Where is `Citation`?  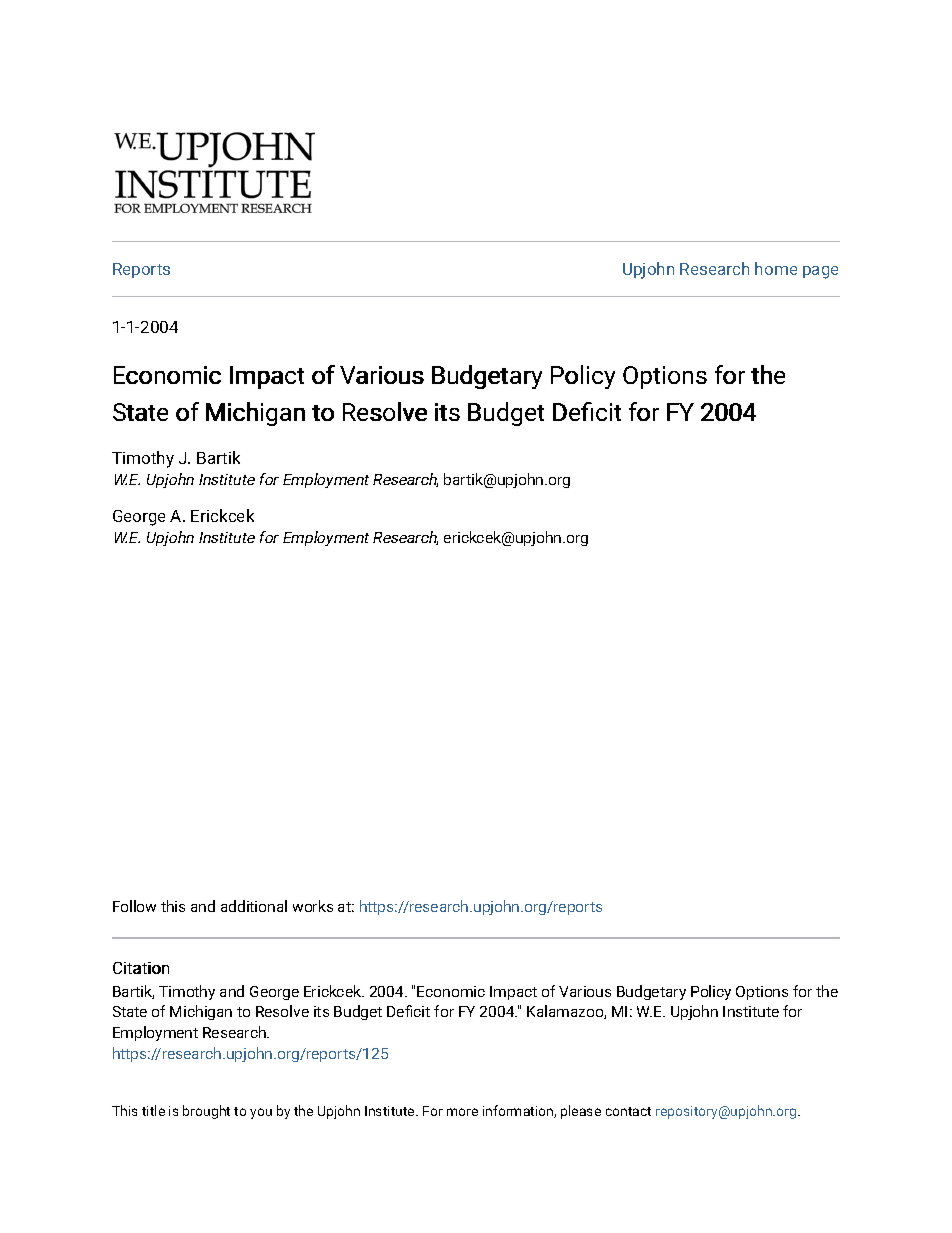
Citation is located at coordinates (141, 968).
